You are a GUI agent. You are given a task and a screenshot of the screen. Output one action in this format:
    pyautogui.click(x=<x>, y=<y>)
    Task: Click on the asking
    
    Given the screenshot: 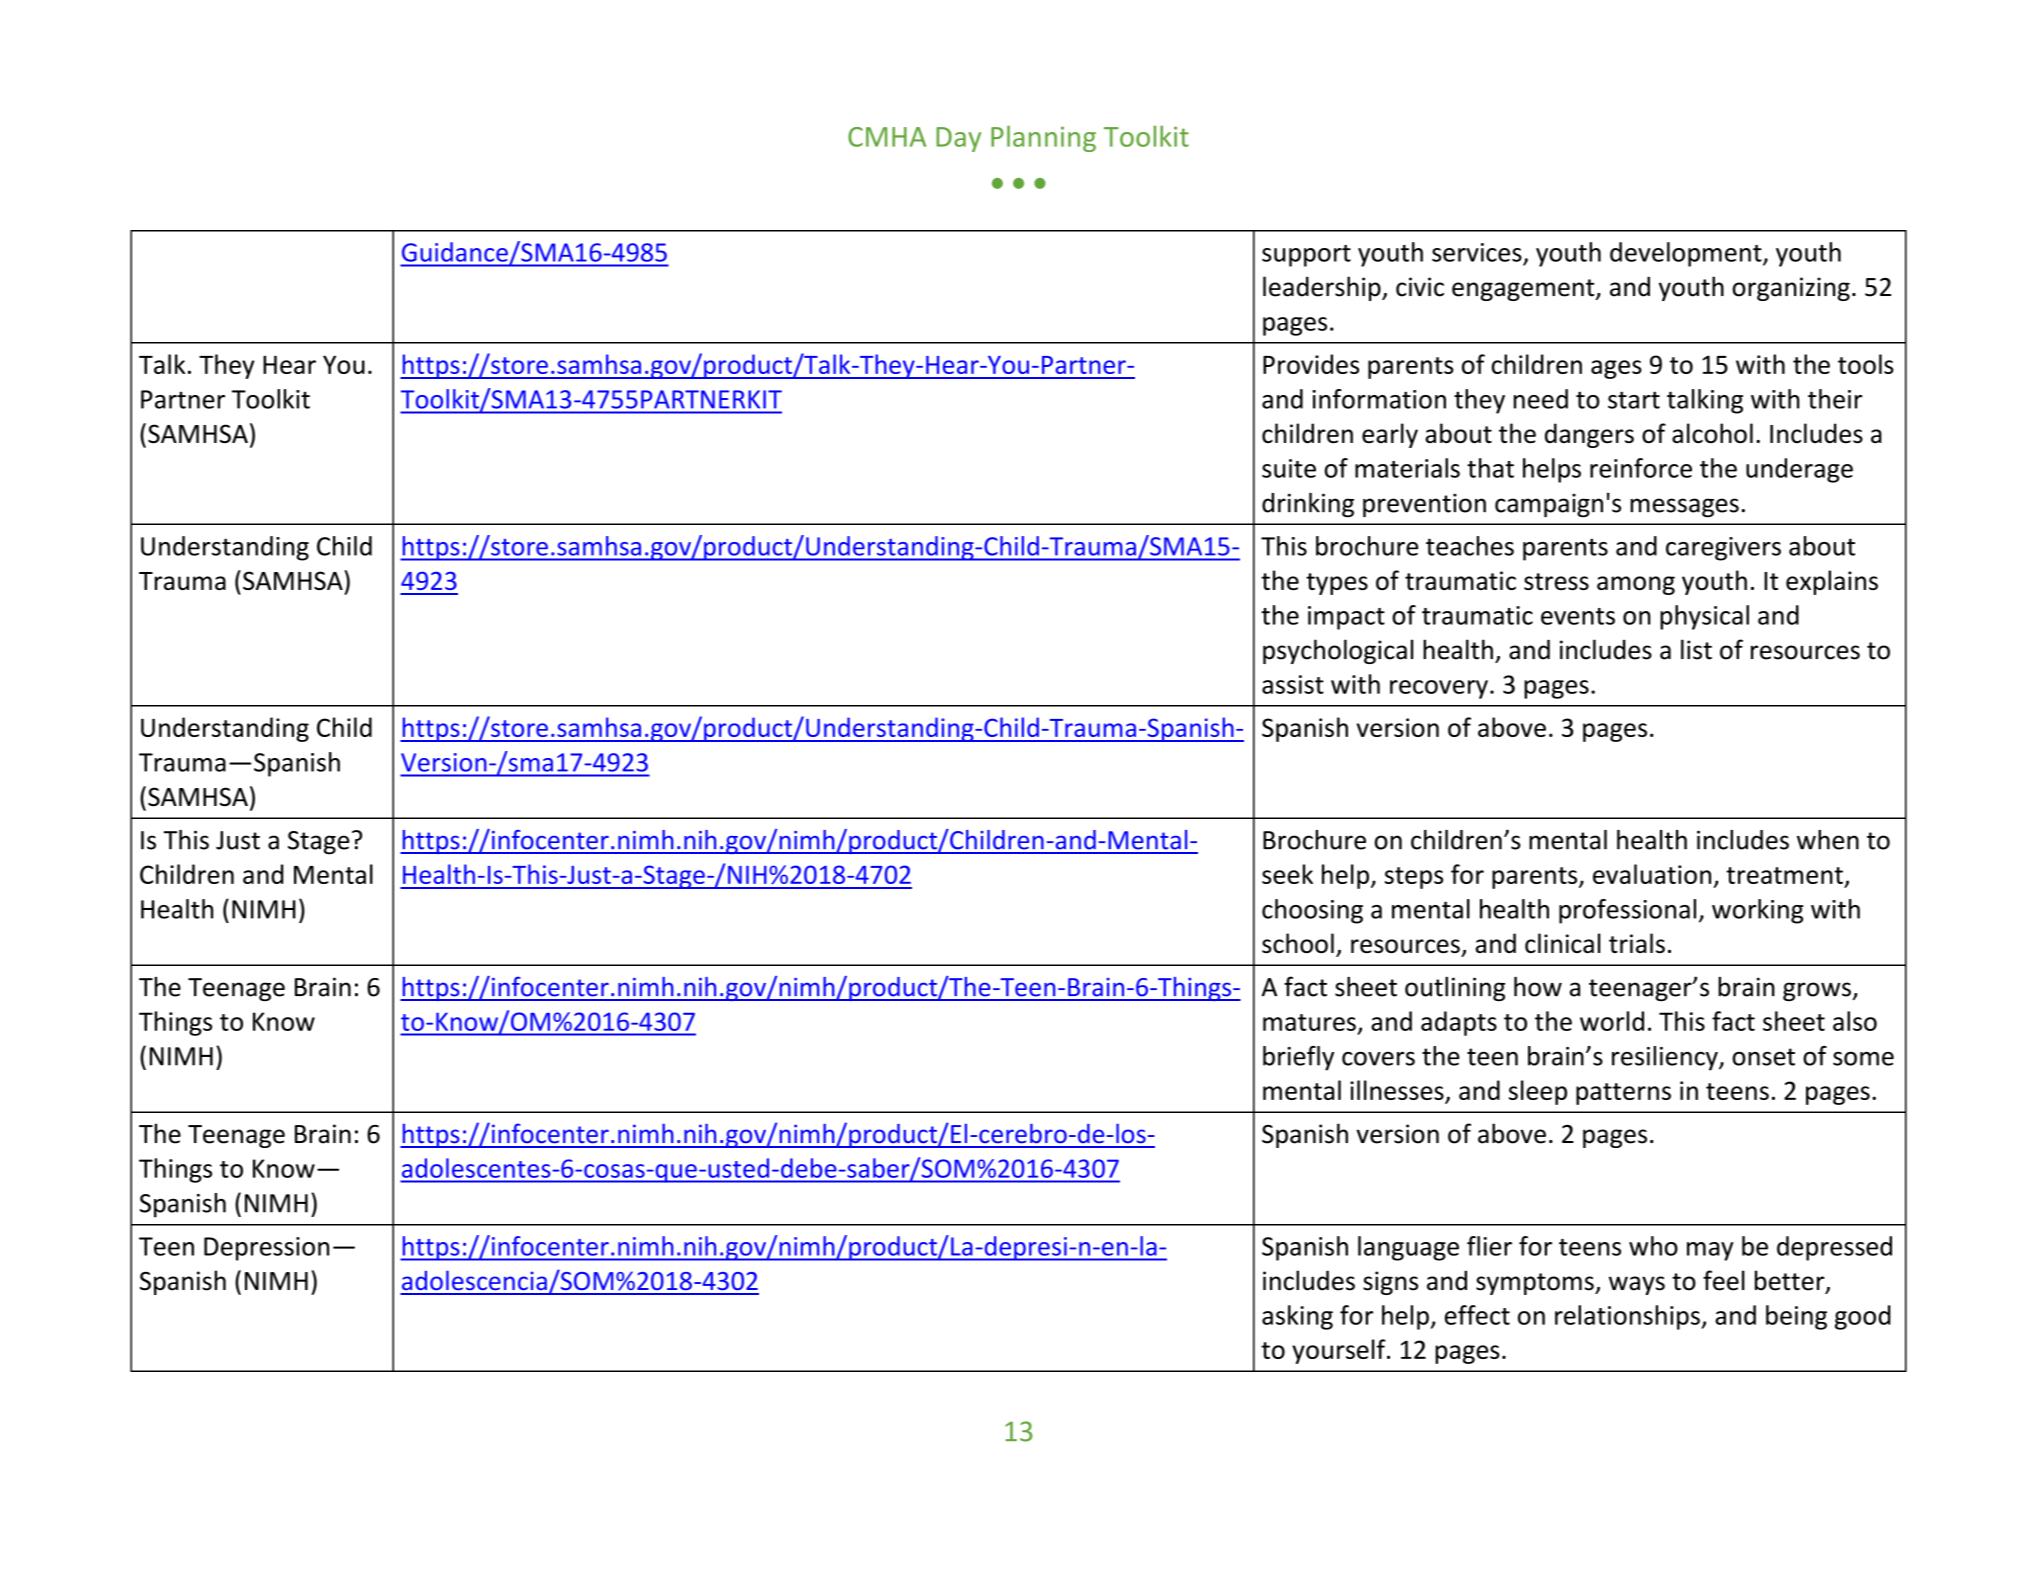 What is the action you would take?
    pyautogui.click(x=1297, y=1317)
